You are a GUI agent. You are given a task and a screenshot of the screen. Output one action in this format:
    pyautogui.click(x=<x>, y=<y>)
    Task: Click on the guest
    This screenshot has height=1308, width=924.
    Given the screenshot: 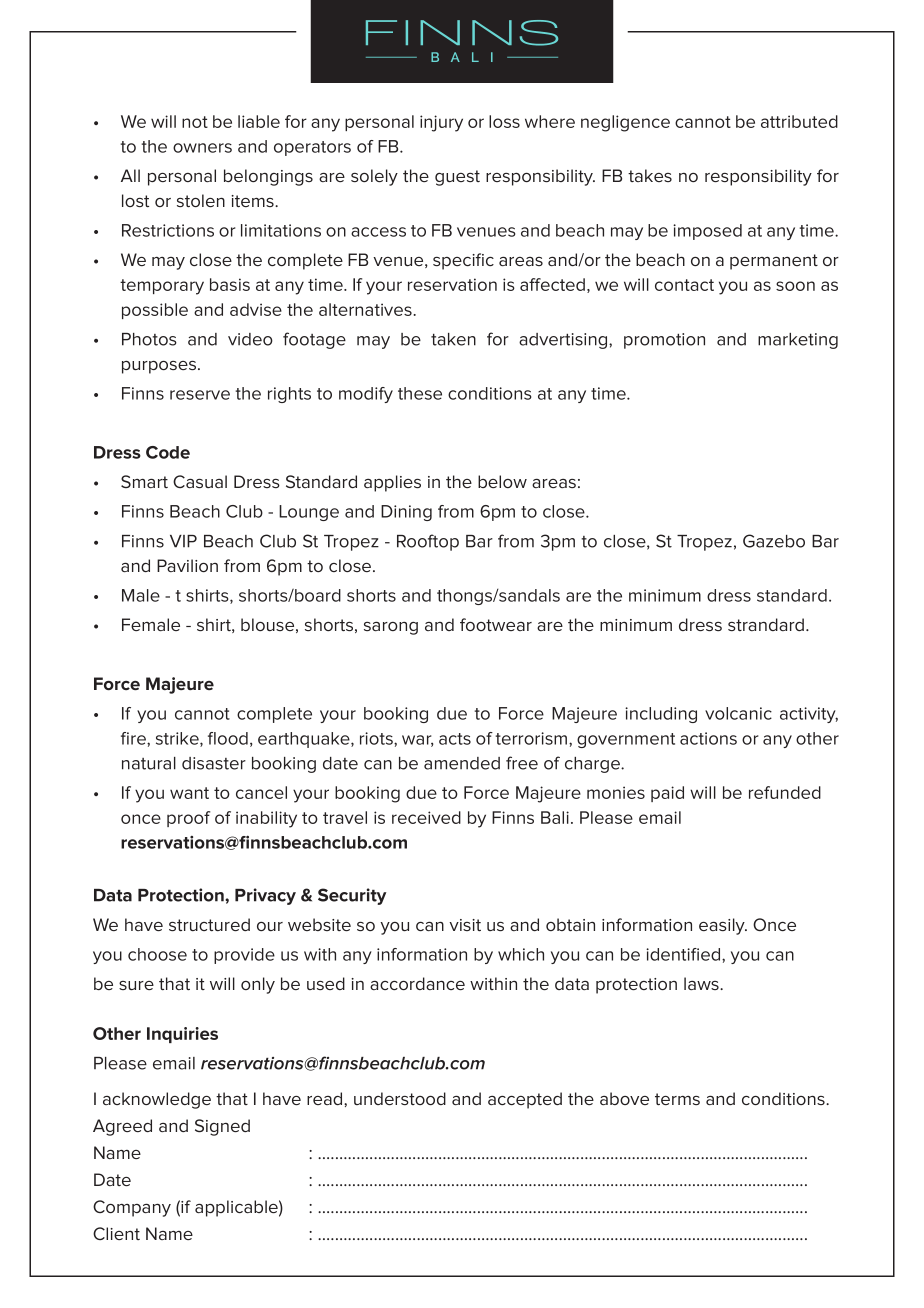 What is the action you would take?
    pyautogui.click(x=457, y=178)
